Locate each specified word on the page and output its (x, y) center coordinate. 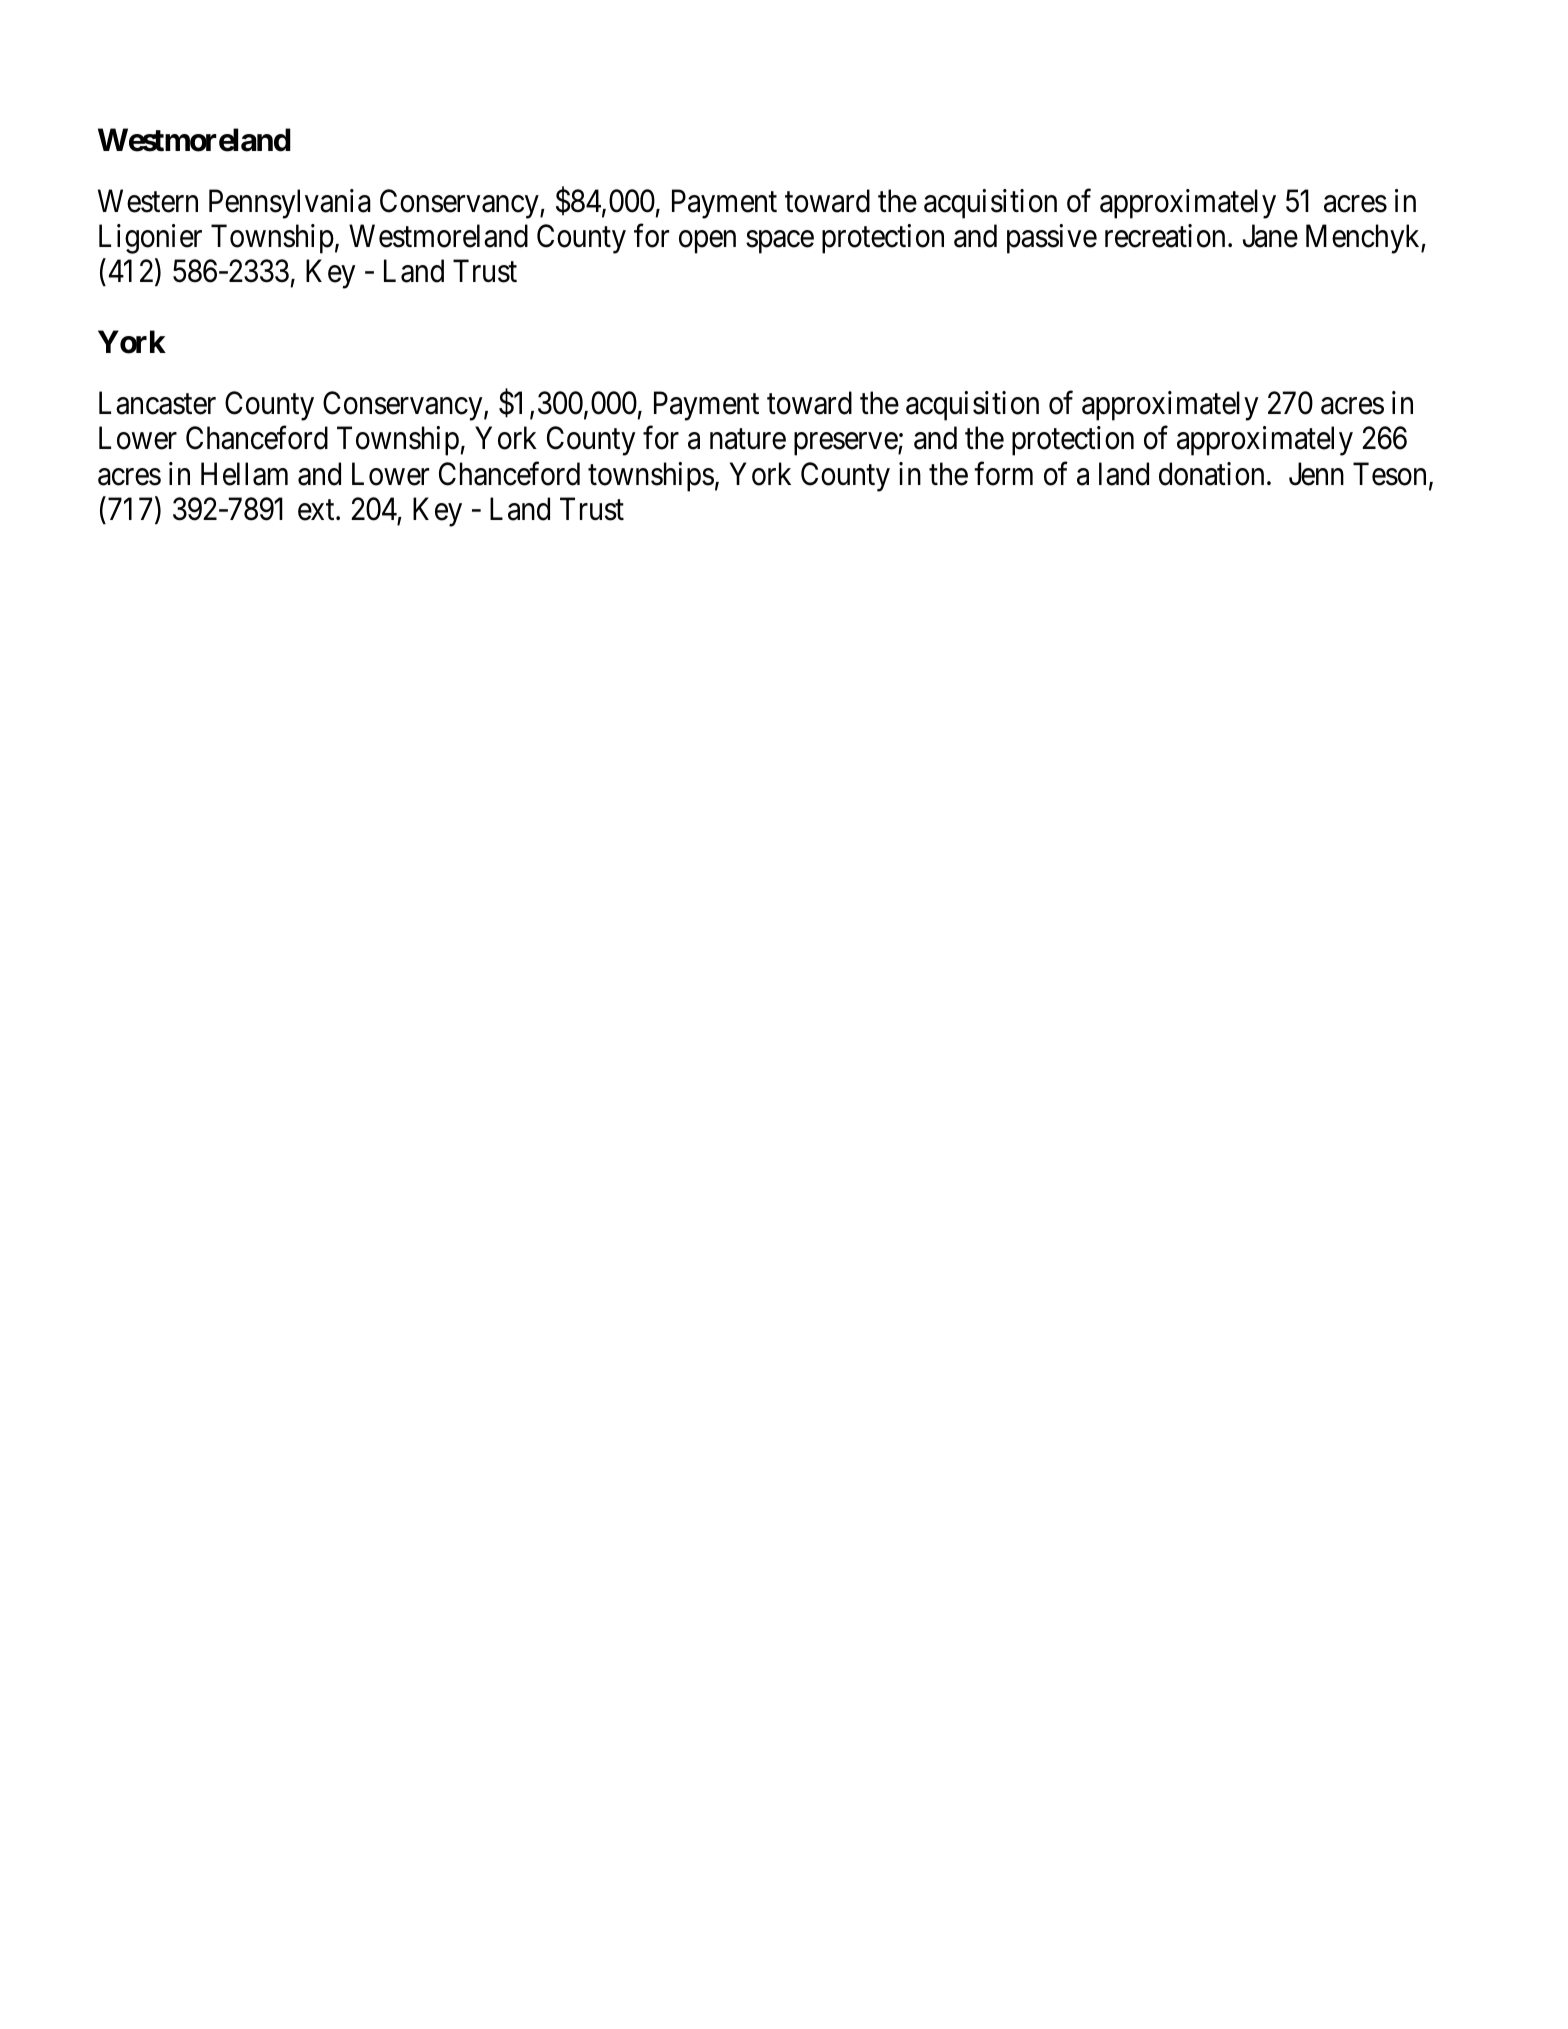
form (1003, 474)
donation (1211, 474)
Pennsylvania (290, 204)
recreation (1165, 236)
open (707, 242)
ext (317, 510)
